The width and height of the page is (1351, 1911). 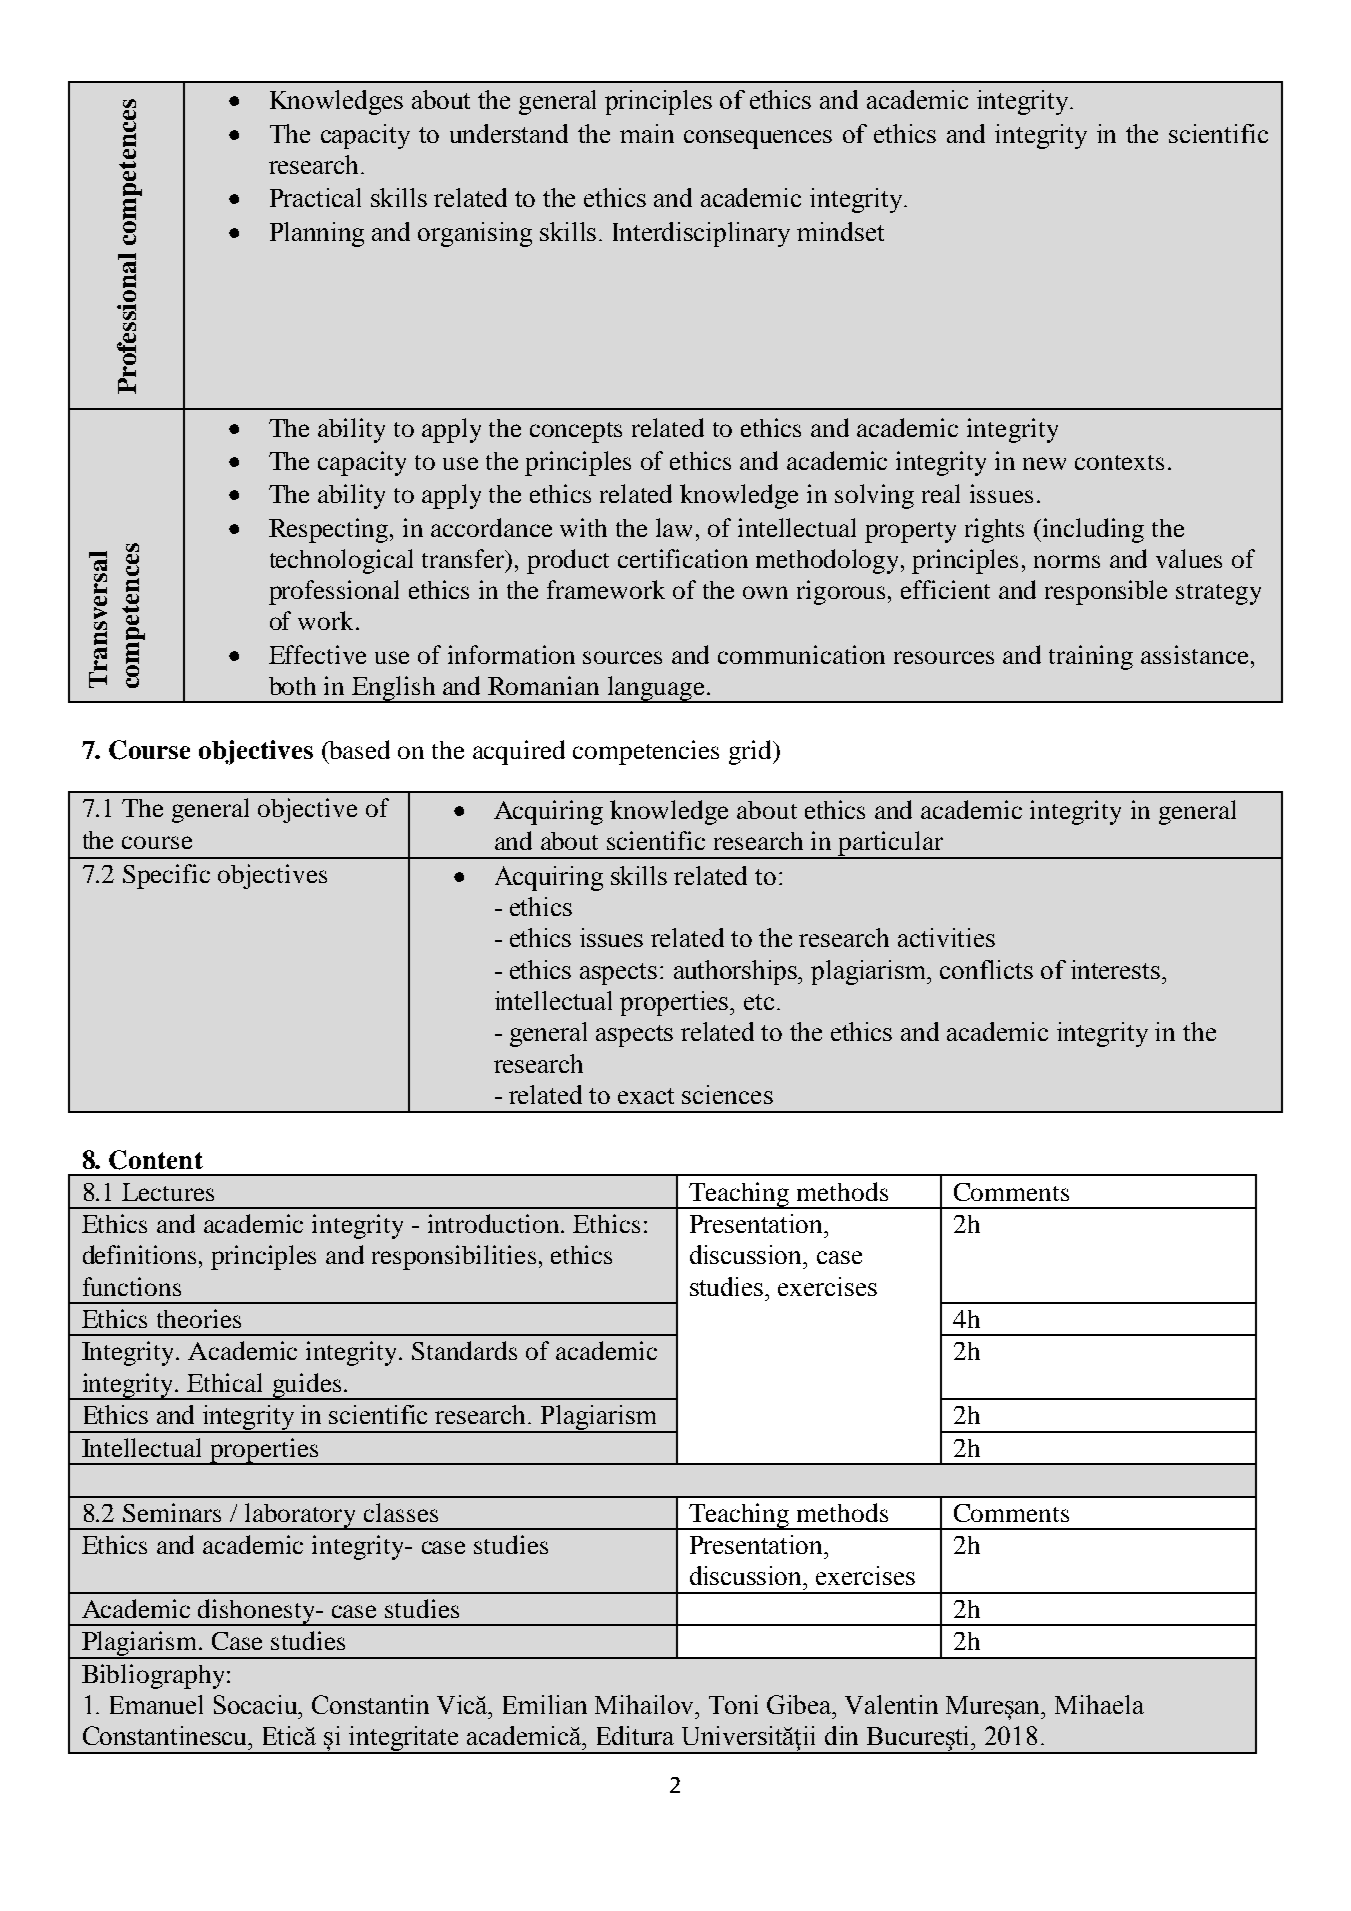 What do you see at coordinates (733, 1704) in the page?
I see `Toni` at bounding box center [733, 1704].
